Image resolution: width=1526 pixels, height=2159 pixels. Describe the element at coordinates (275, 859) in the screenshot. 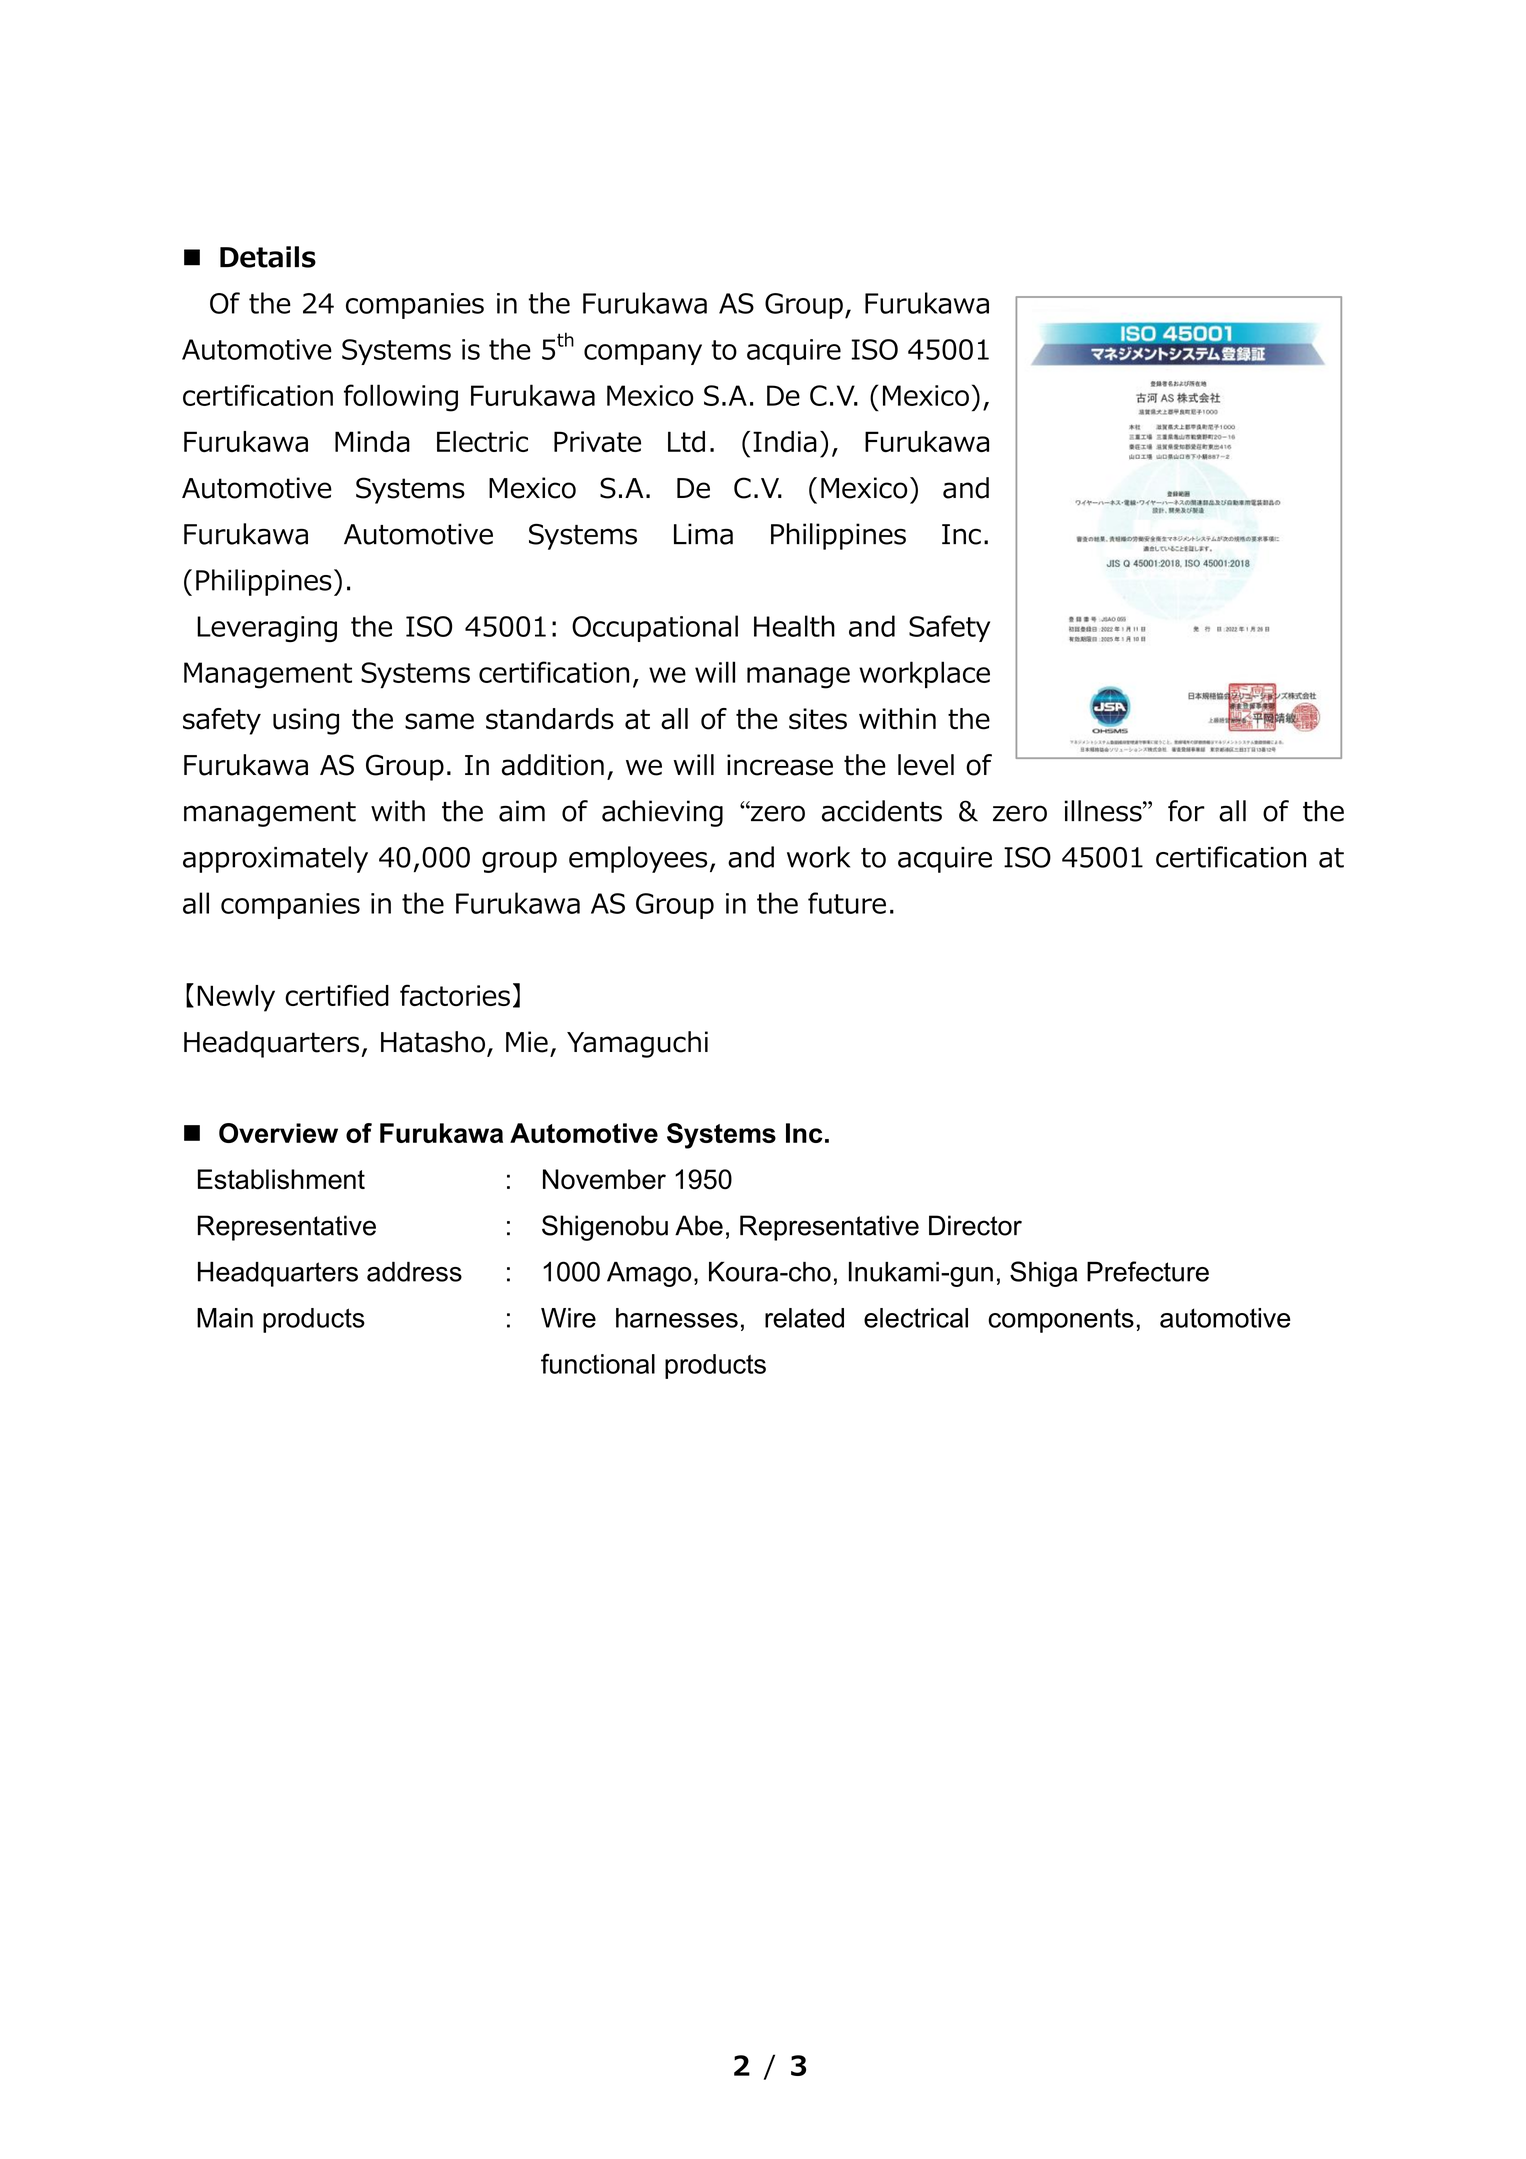

I see `approximately` at that location.
